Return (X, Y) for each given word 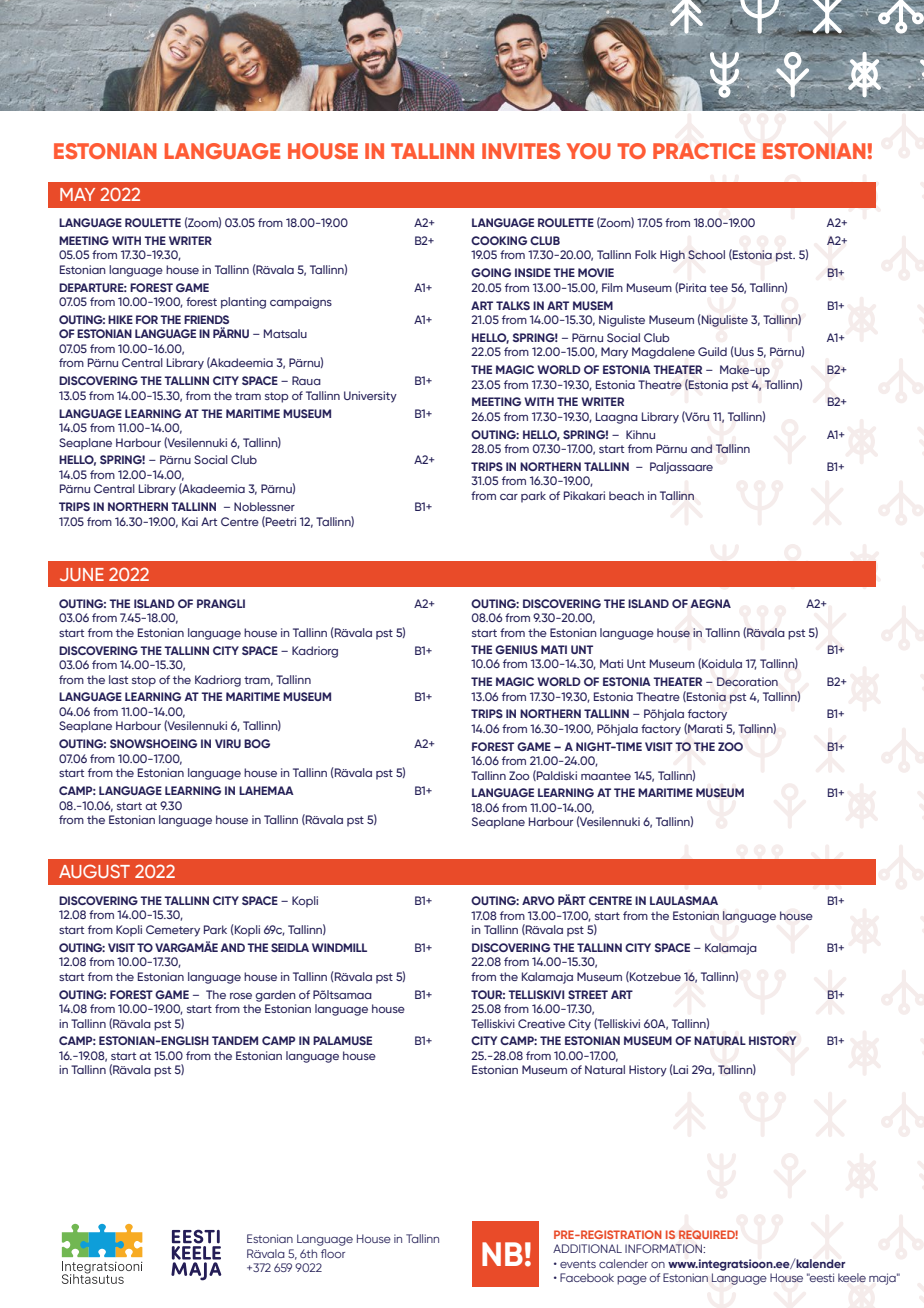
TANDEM (235, 1040)
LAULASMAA (684, 900)
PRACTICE (704, 151)
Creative (541, 1023)
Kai (190, 521)
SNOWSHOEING (153, 743)
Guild (712, 351)
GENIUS (516, 649)
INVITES (521, 151)
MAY (77, 194)
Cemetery (173, 931)
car (509, 497)
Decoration (747, 682)
